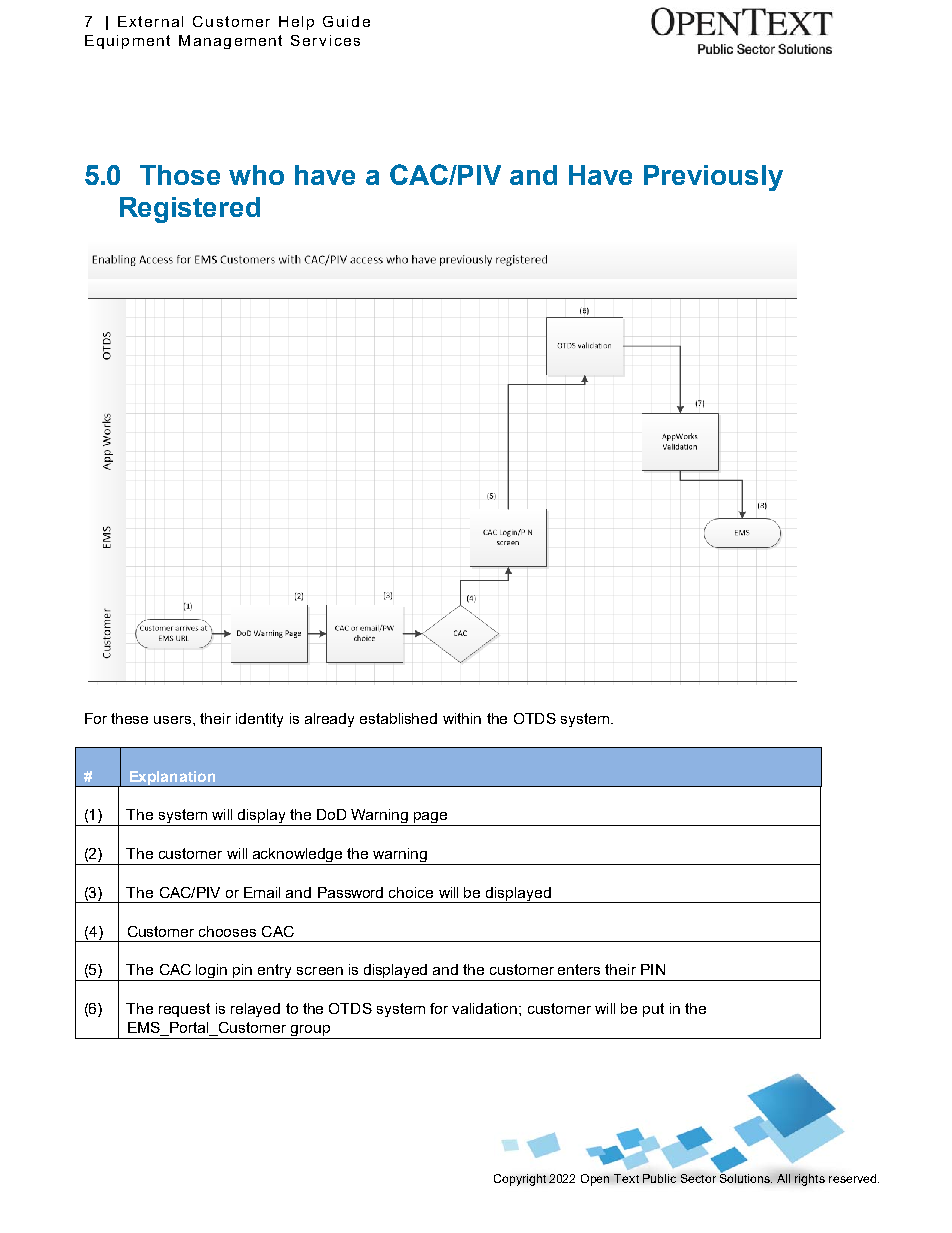 This screenshot has width=952, height=1233. What do you see at coordinates (310, 1032) in the screenshot?
I see `group` at bounding box center [310, 1032].
